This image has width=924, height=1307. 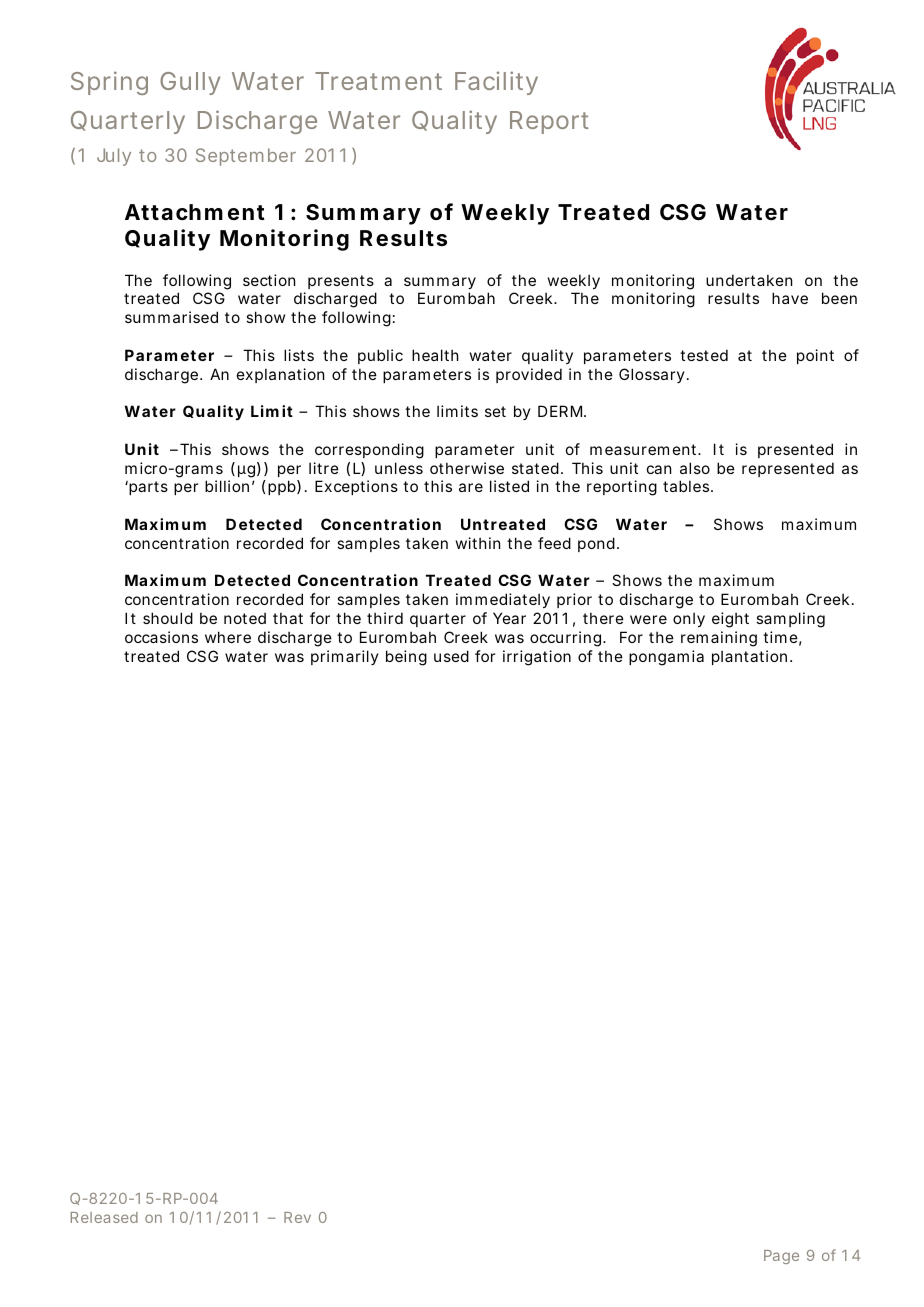 What do you see at coordinates (104, 1217) in the image?
I see `Released` at bounding box center [104, 1217].
